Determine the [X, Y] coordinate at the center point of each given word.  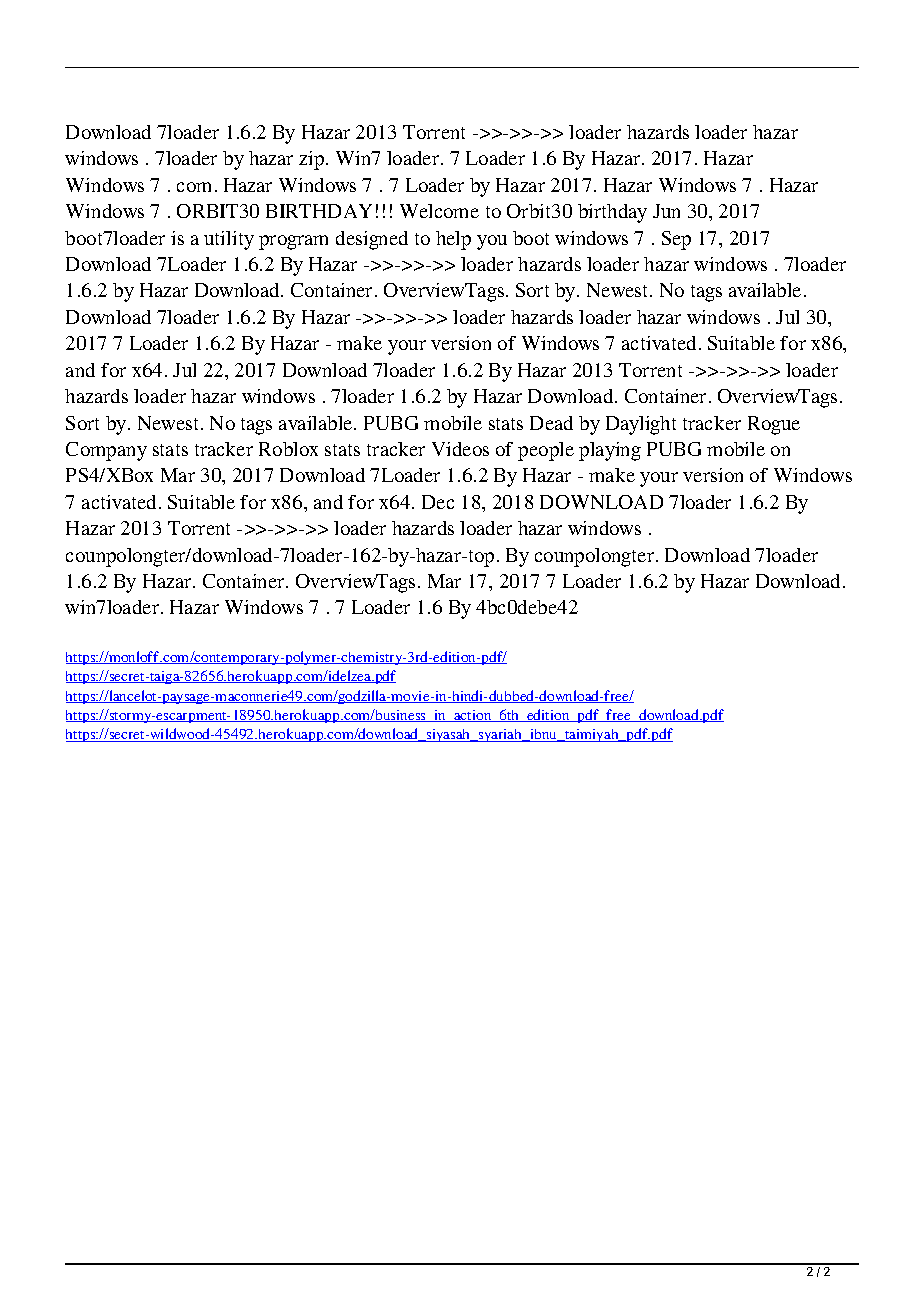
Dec [438, 502]
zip [313, 160]
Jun [666, 211]
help [453, 240]
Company [106, 451]
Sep [676, 240]
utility [229, 240]
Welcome [439, 211]
